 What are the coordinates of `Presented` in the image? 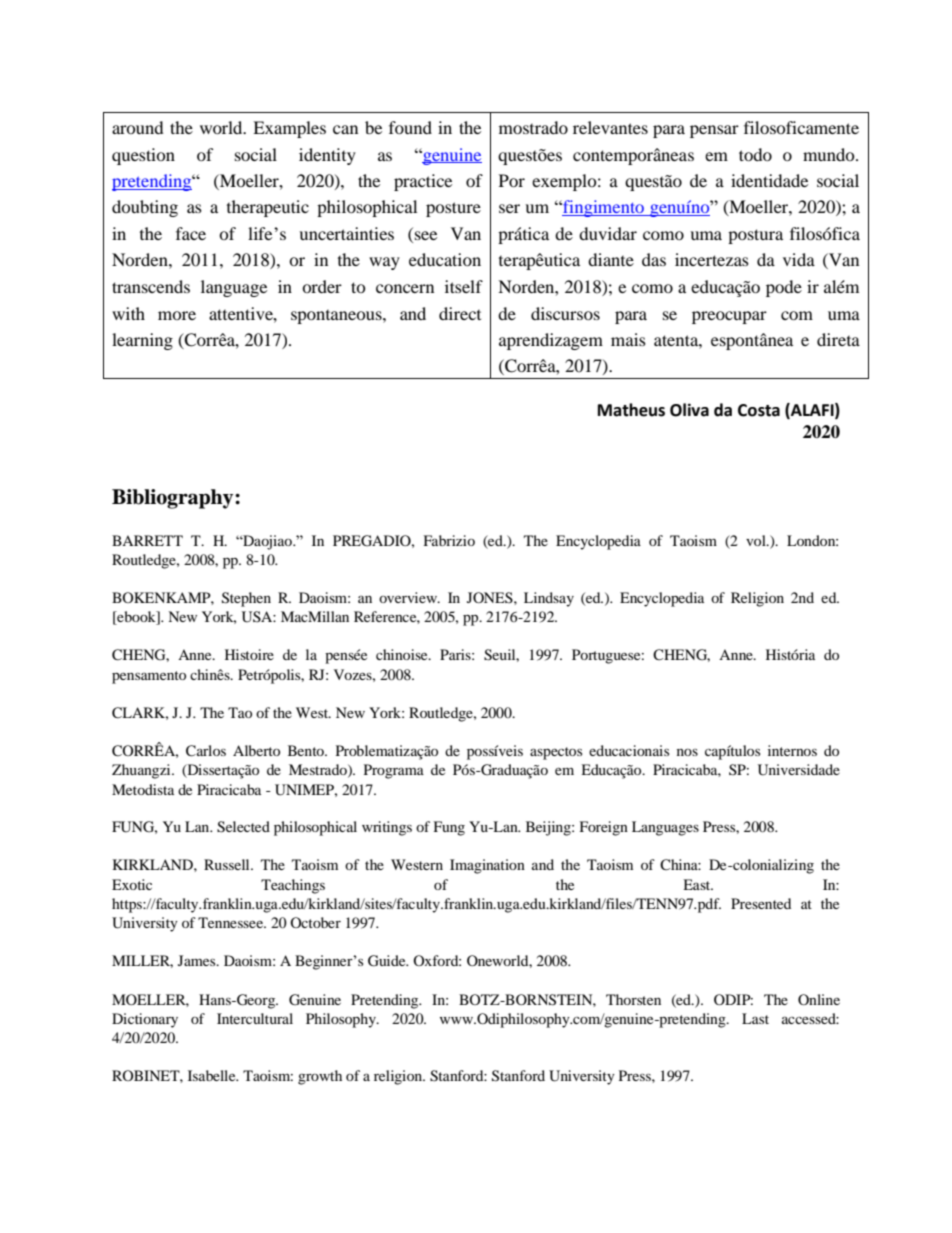 It's located at (761, 903).
